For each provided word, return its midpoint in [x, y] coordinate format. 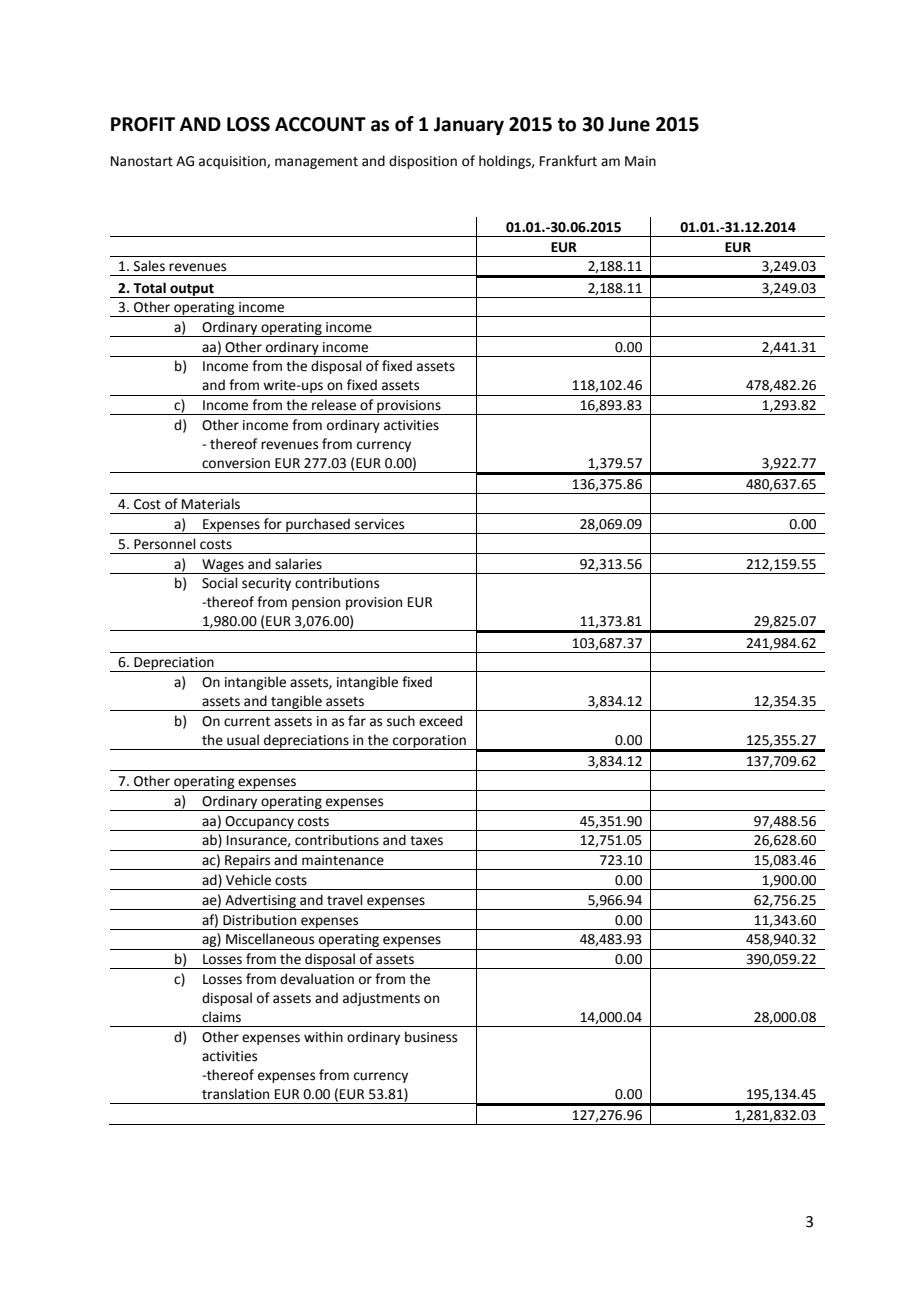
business [431, 1037]
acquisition [233, 162]
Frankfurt [568, 161]
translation [235, 1094]
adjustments [381, 999]
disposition [423, 162]
